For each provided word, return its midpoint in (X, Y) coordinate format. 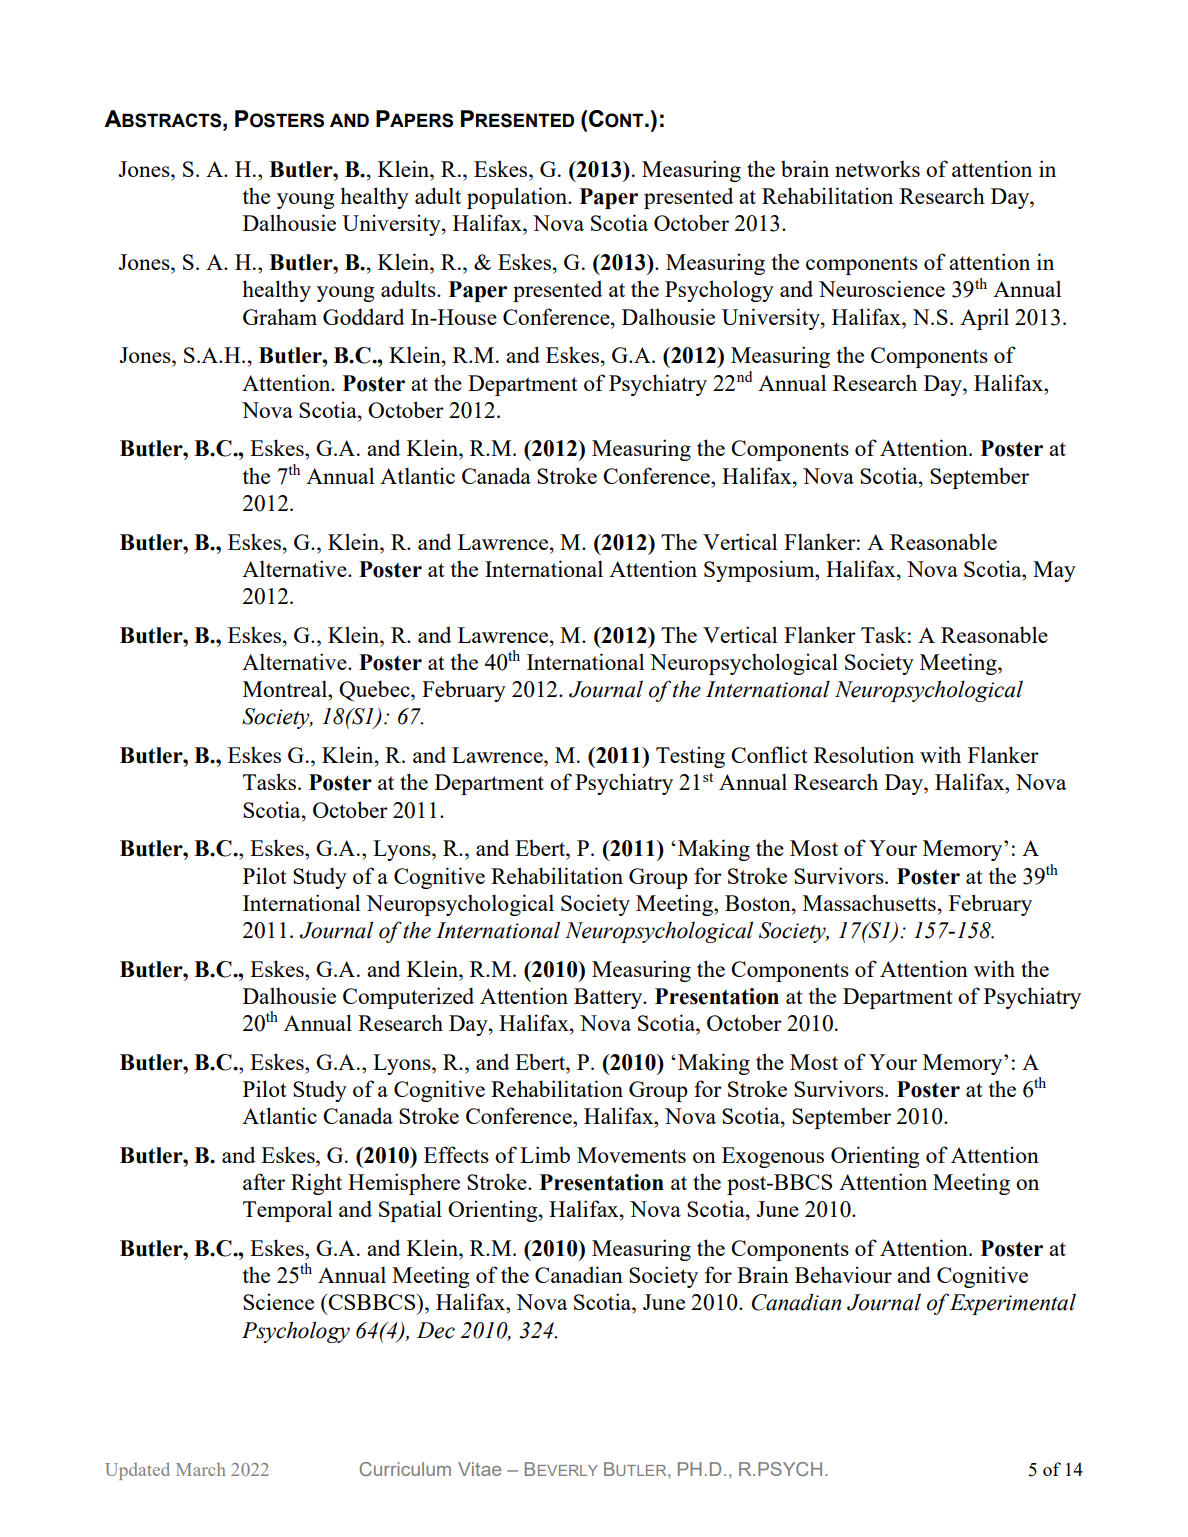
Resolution (864, 754)
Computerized (408, 998)
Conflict (769, 754)
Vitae (479, 1469)
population (518, 198)
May (1054, 571)
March (201, 1469)
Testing (690, 757)
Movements (631, 1155)
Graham (280, 316)
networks (877, 169)
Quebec (375, 691)
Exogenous (773, 1157)
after (264, 1181)
